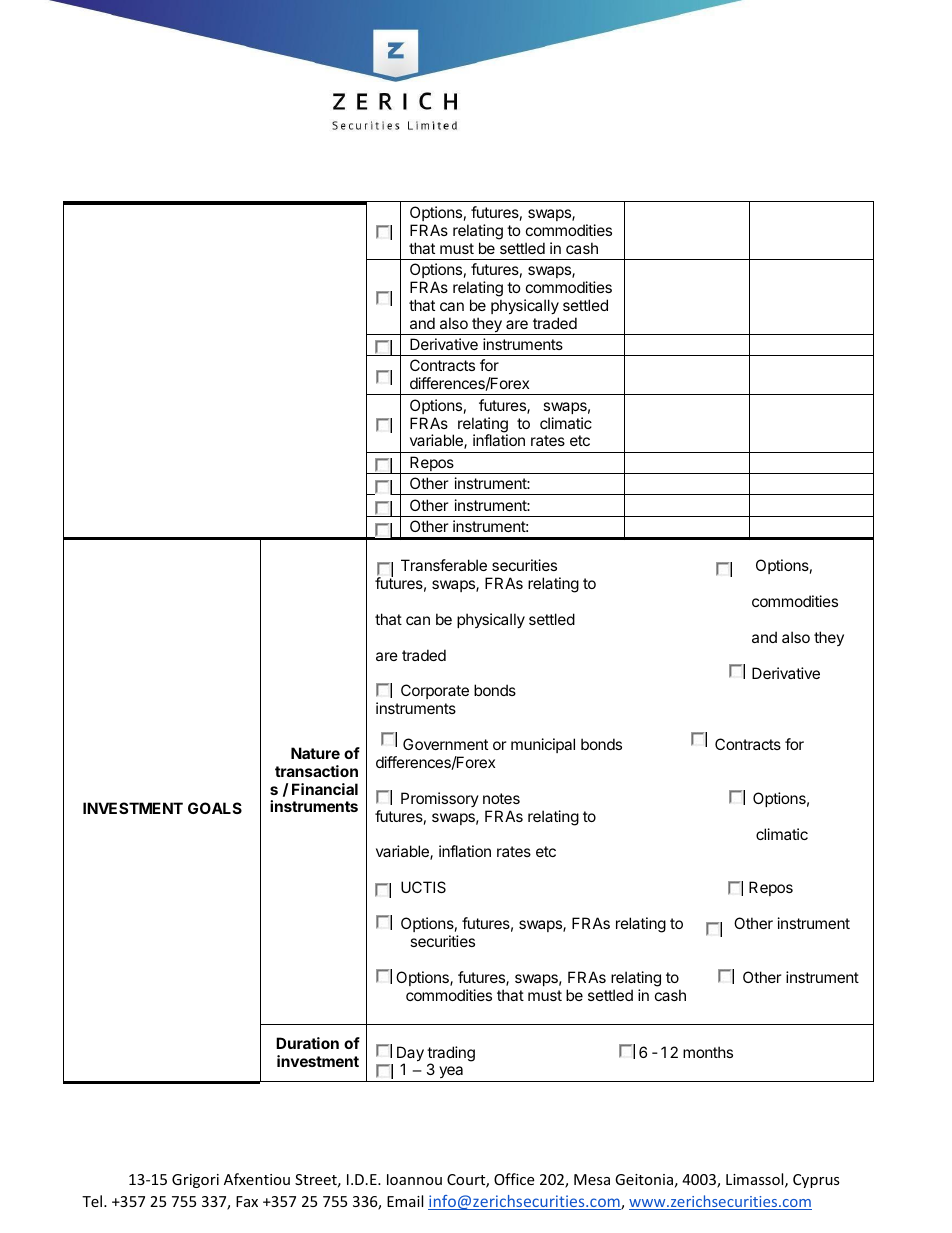 Image resolution: width=952 pixels, height=1233 pixels. Describe the element at coordinates (543, 745) in the page. I see `municipal` at that location.
